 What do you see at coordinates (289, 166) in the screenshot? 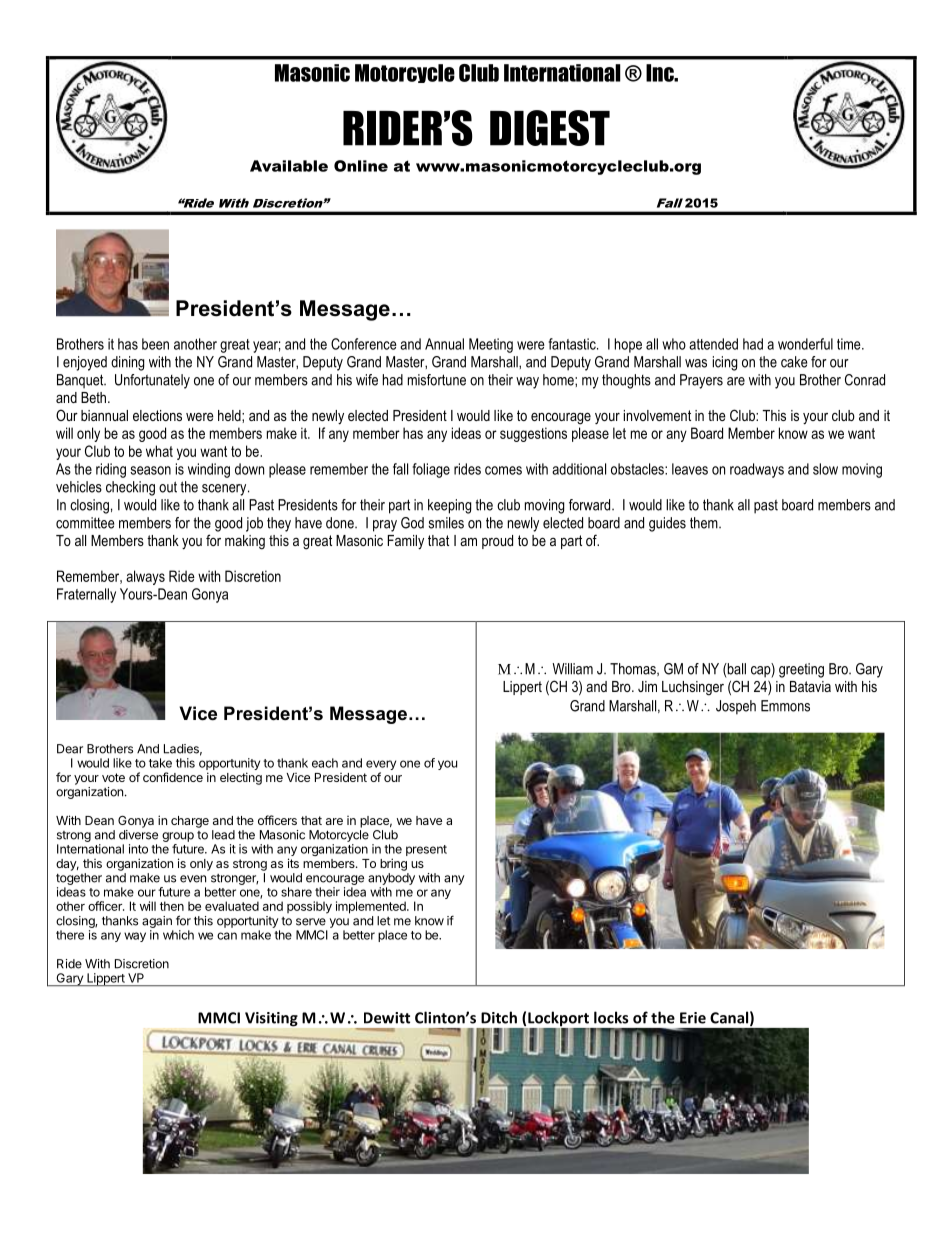
I see `Available` at bounding box center [289, 166].
